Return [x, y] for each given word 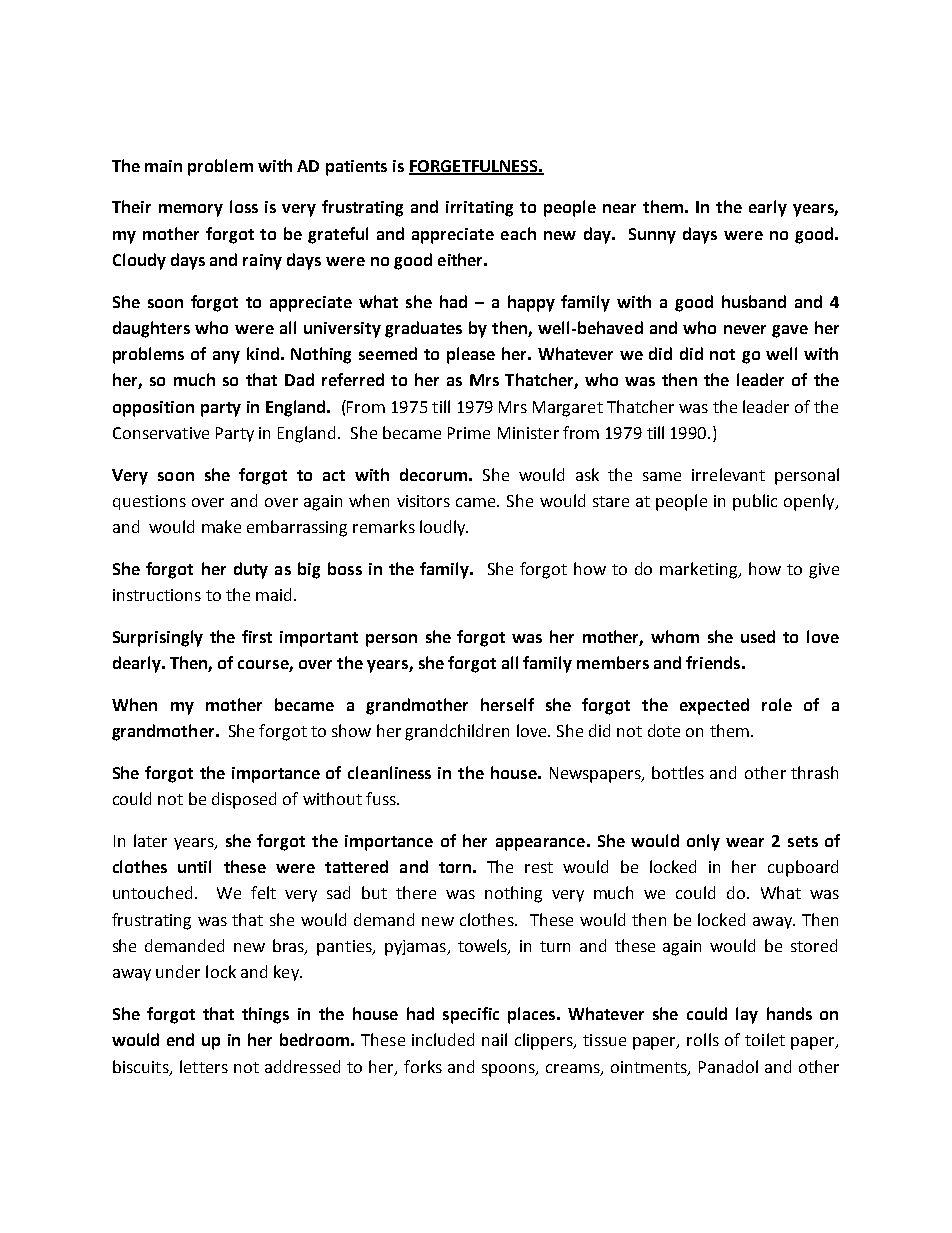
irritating [479, 209]
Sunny [652, 236]
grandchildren [457, 732]
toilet [765, 1039]
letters [204, 1066]
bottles [678, 772]
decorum [433, 474]
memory [191, 210]
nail [494, 1039]
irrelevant [728, 474]
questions [149, 502]
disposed [244, 800]
